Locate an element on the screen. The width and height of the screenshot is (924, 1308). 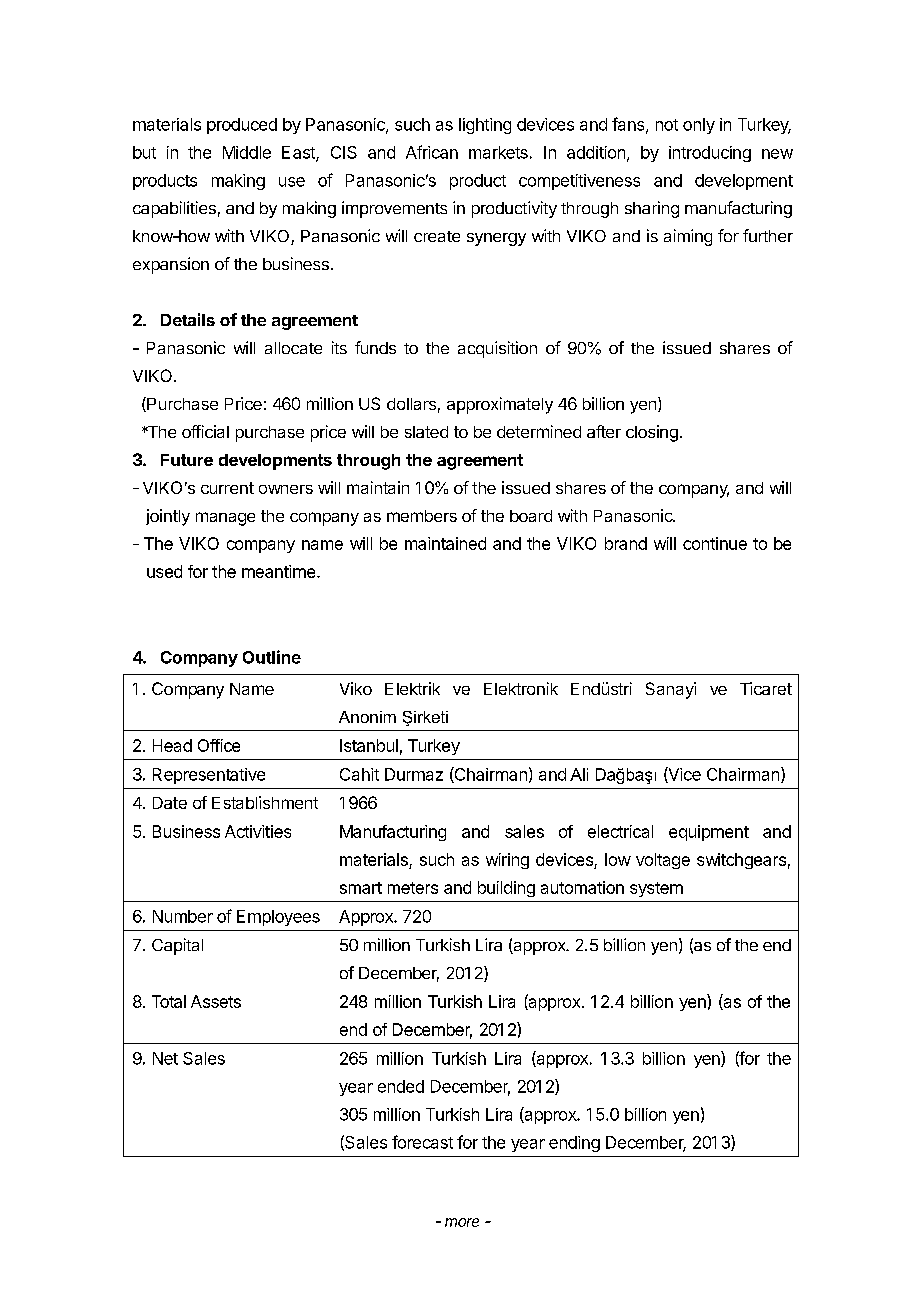
Net is located at coordinates (165, 1058).
